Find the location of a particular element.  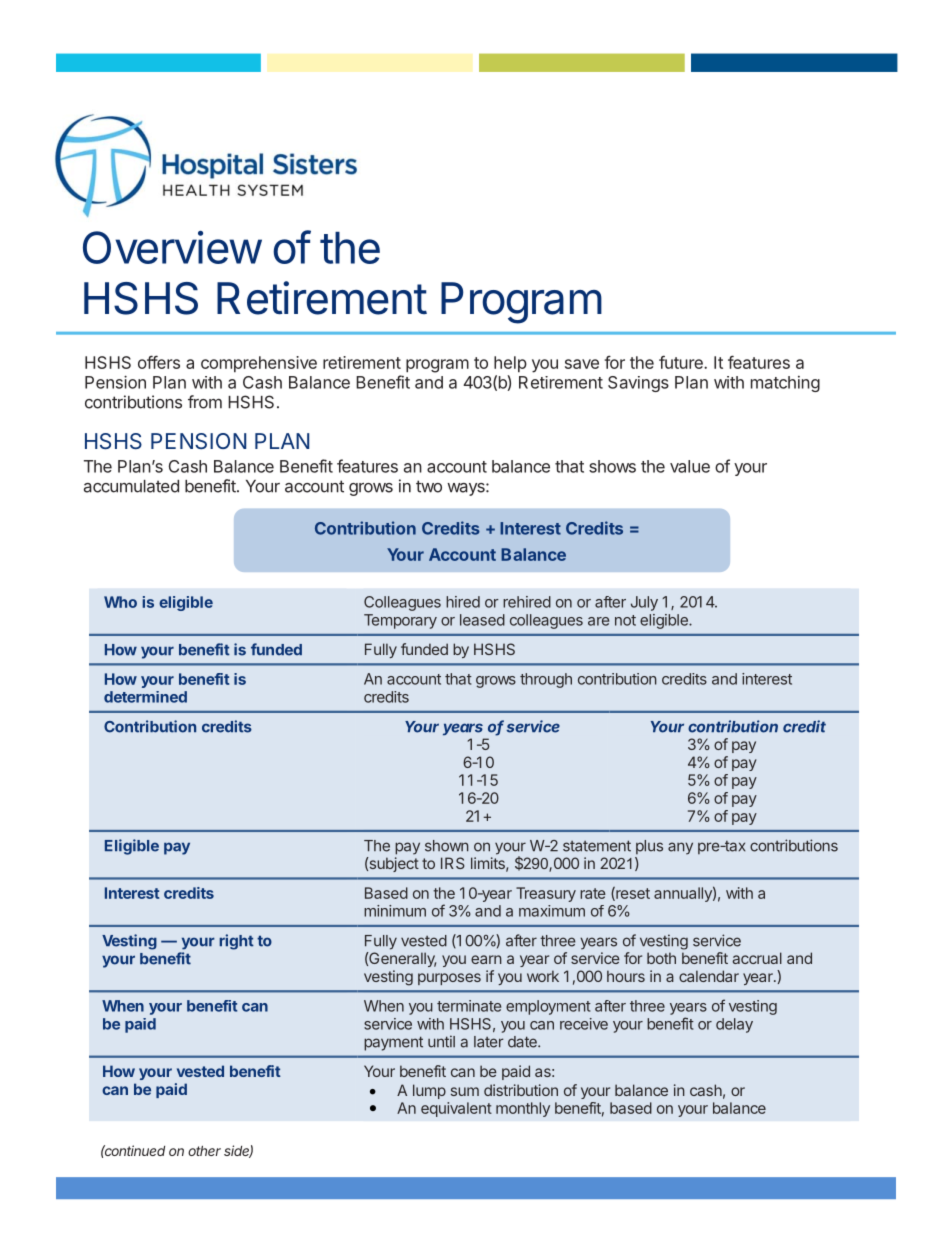

other is located at coordinates (204, 1151).
